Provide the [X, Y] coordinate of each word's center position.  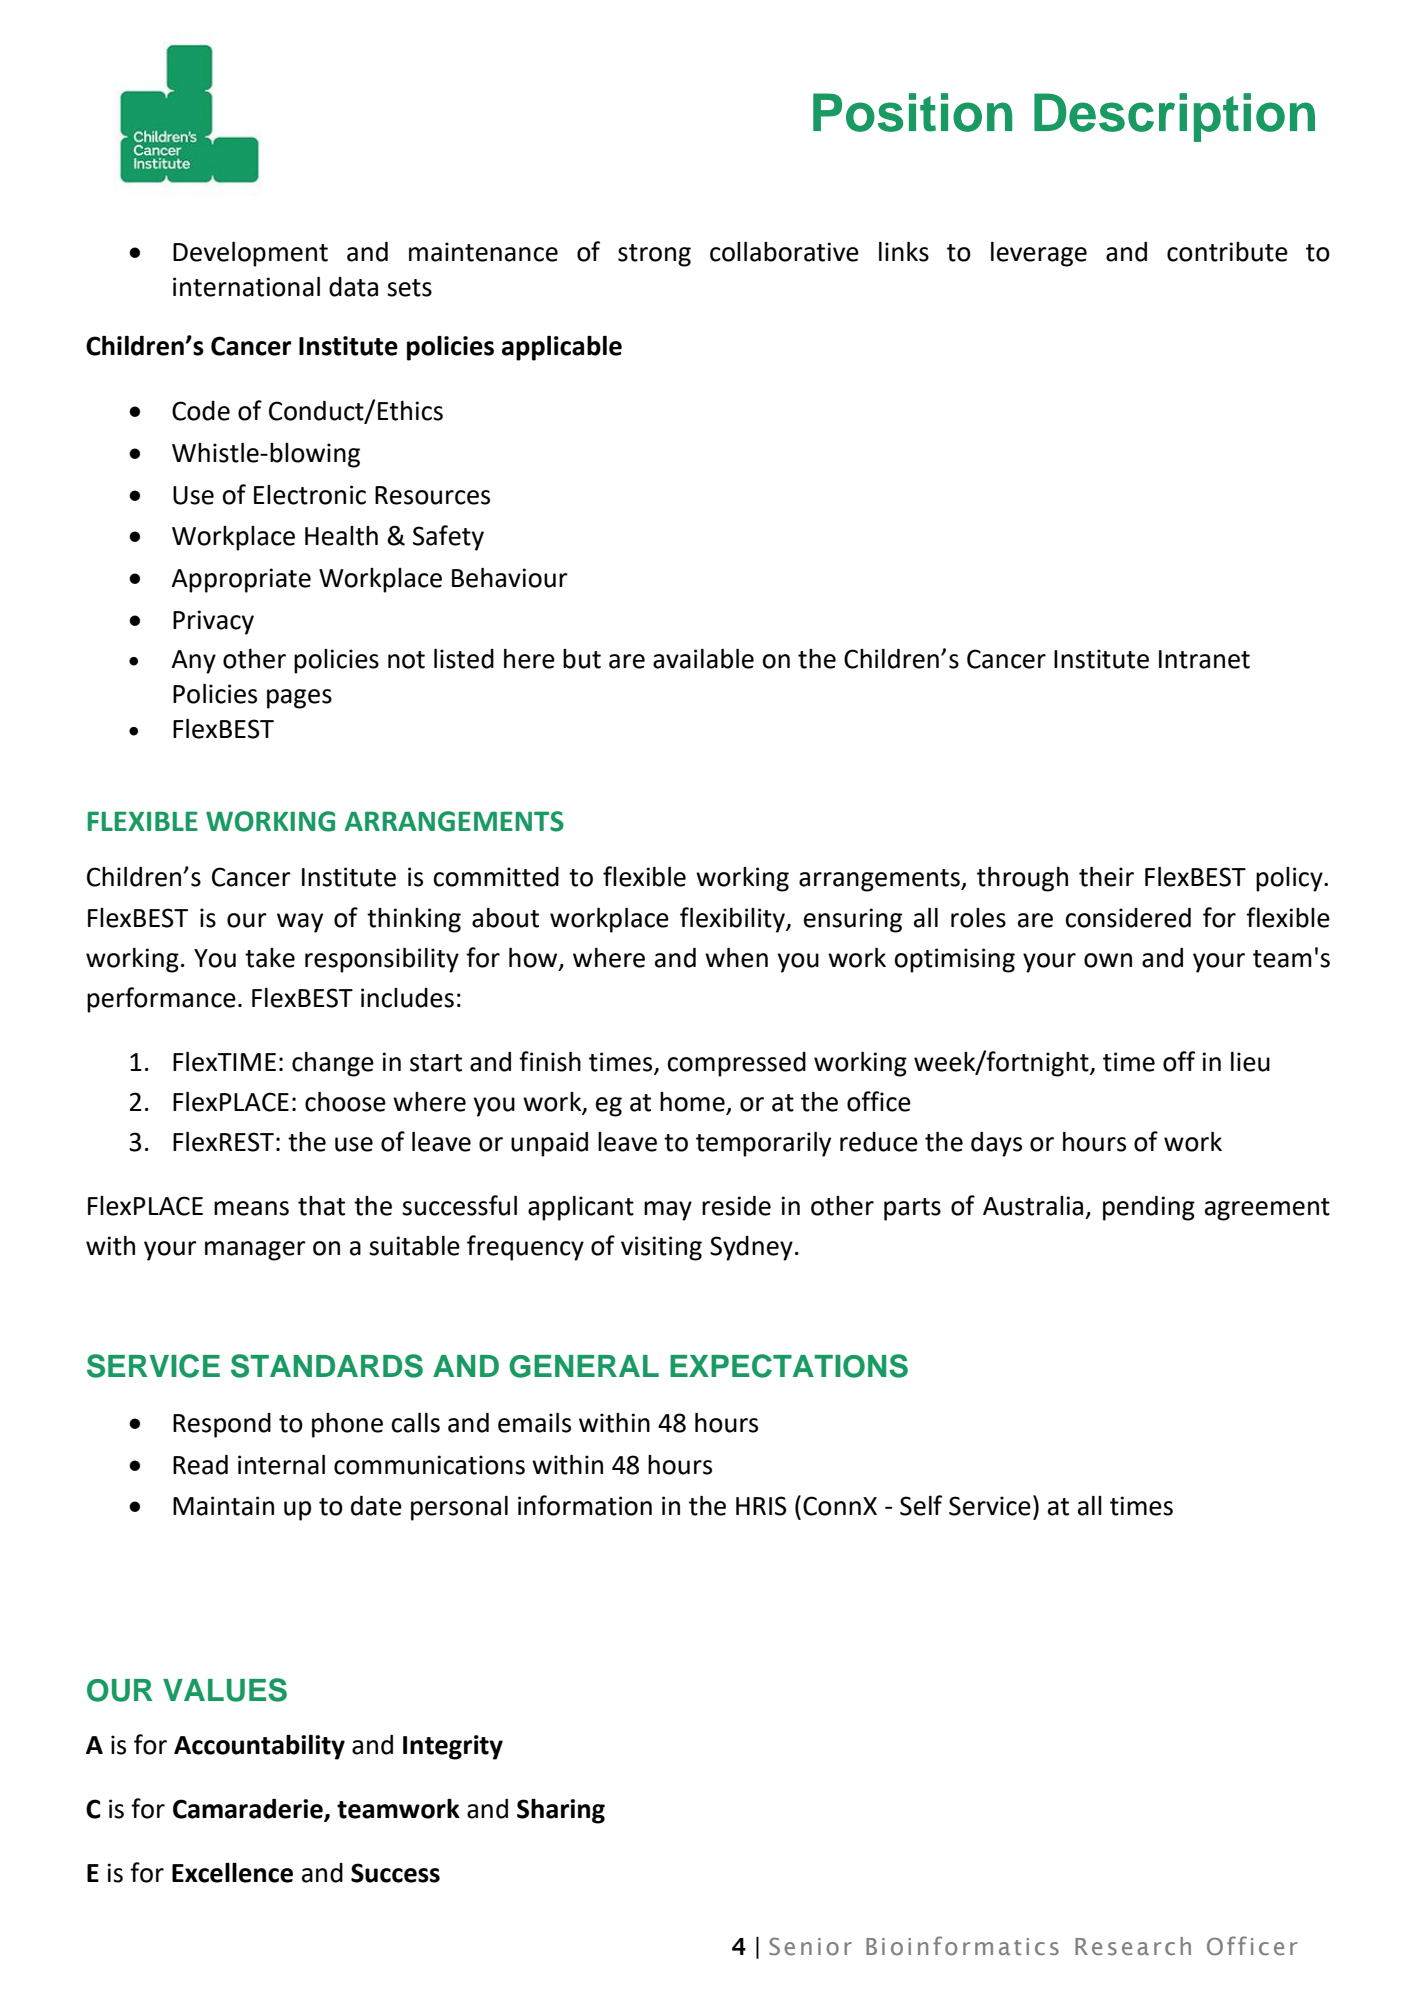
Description [1174, 117]
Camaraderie [249, 1810]
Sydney [751, 1248]
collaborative [784, 252]
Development [250, 254]
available [703, 659]
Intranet [1204, 659]
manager [255, 1251]
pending [1149, 1208]
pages [299, 699]
